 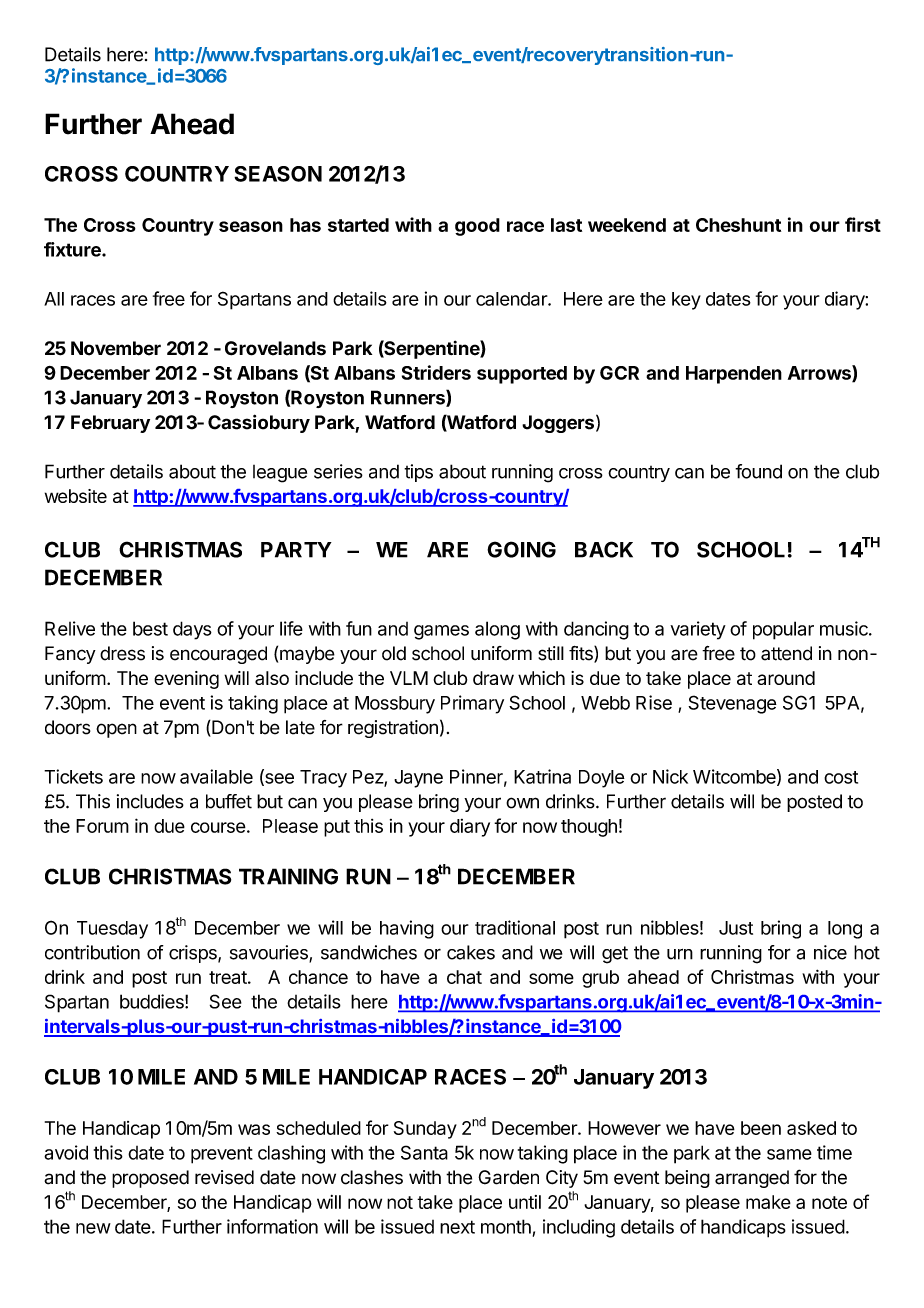 What do you see at coordinates (863, 224) in the page?
I see `first` at bounding box center [863, 224].
